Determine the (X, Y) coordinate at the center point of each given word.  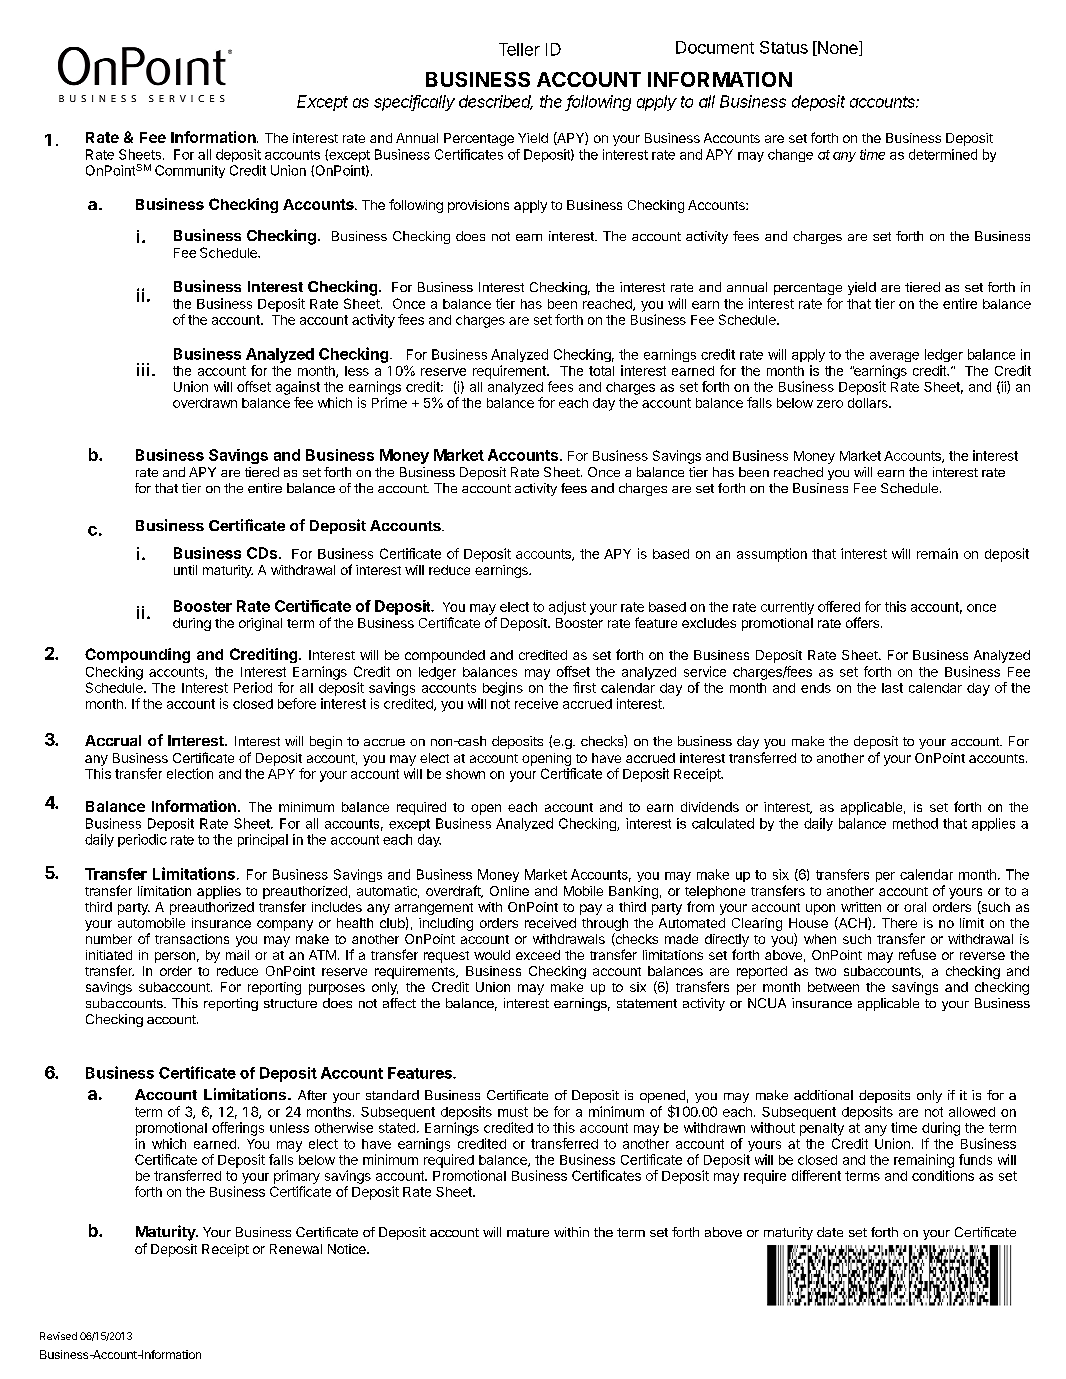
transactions (192, 939)
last (892, 688)
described (496, 102)
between (833, 987)
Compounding (137, 655)
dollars (869, 403)
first (584, 687)
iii (143, 369)
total (601, 371)
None (837, 48)
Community (190, 171)
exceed (538, 955)
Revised (58, 1336)
